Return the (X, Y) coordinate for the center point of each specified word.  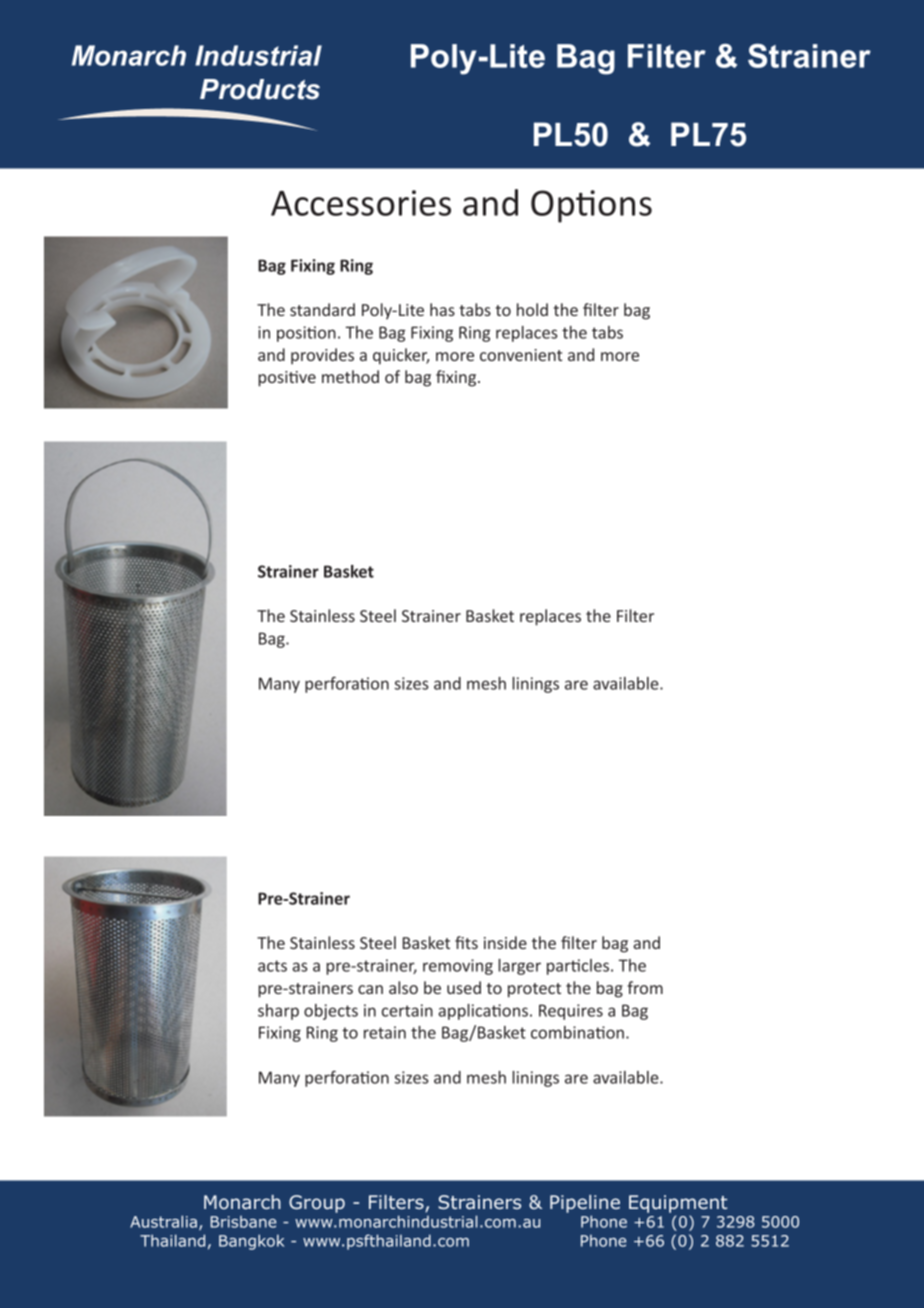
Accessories (361, 203)
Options (591, 206)
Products (260, 89)
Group (317, 1204)
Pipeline (585, 1204)
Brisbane (243, 1222)
